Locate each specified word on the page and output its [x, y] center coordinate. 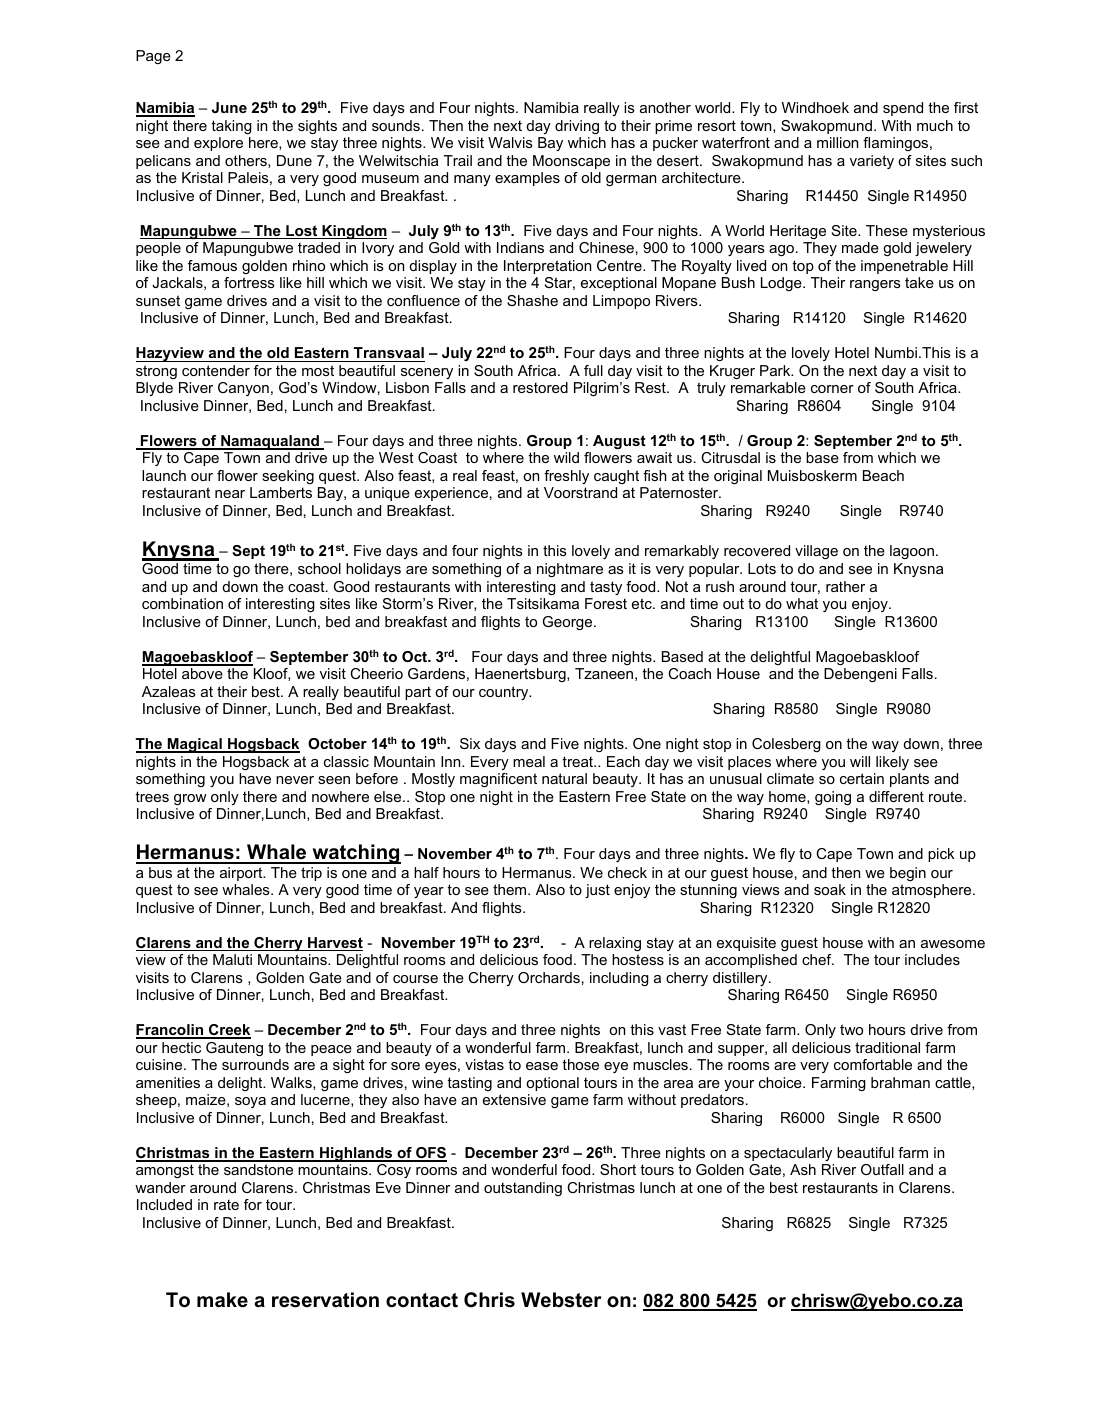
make [222, 1300]
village [816, 552]
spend [903, 109]
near [230, 494]
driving [577, 127]
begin [908, 874]
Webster [561, 1300]
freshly [566, 477]
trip [311, 874]
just [597, 891]
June [229, 107]
